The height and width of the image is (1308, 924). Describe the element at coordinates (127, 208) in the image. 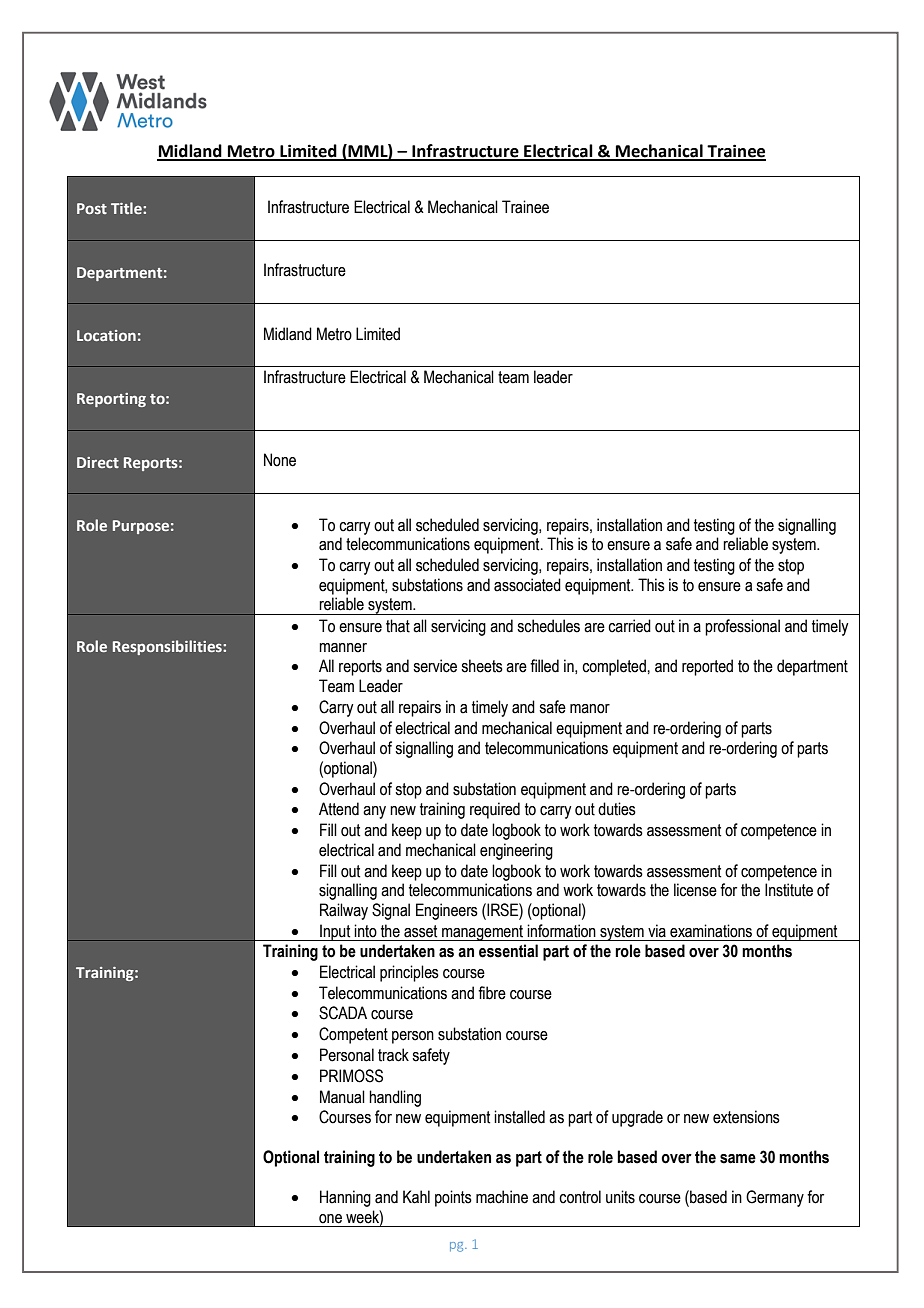

I see `Title` at that location.
